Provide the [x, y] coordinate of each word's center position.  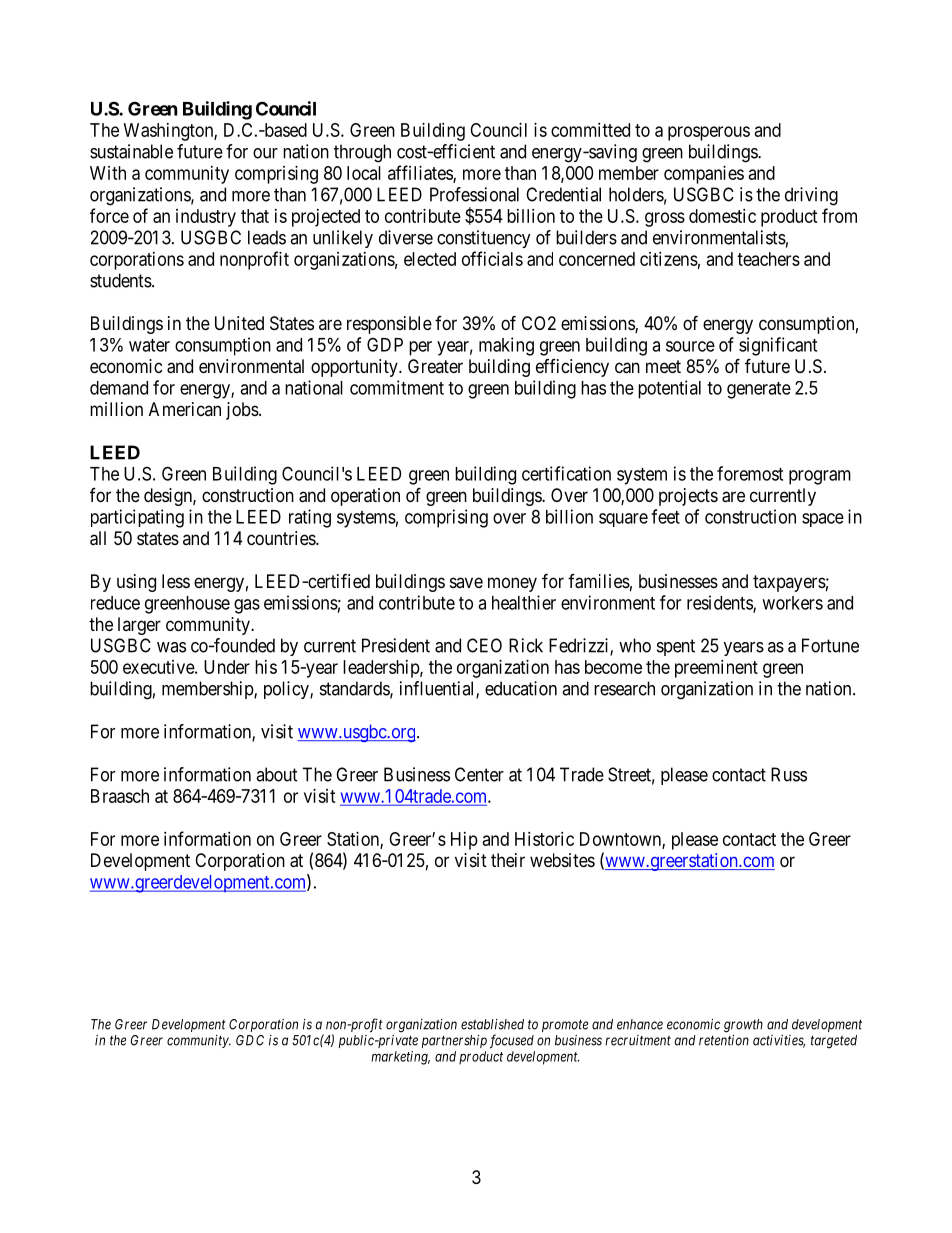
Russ [789, 774]
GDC [250, 1040]
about [277, 774]
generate [759, 390]
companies [704, 175]
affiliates [421, 173]
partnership [454, 1041]
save [466, 582]
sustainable [131, 151]
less [176, 581]
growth [743, 1026]
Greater [435, 366]
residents [720, 603]
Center [479, 774]
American [185, 409]
